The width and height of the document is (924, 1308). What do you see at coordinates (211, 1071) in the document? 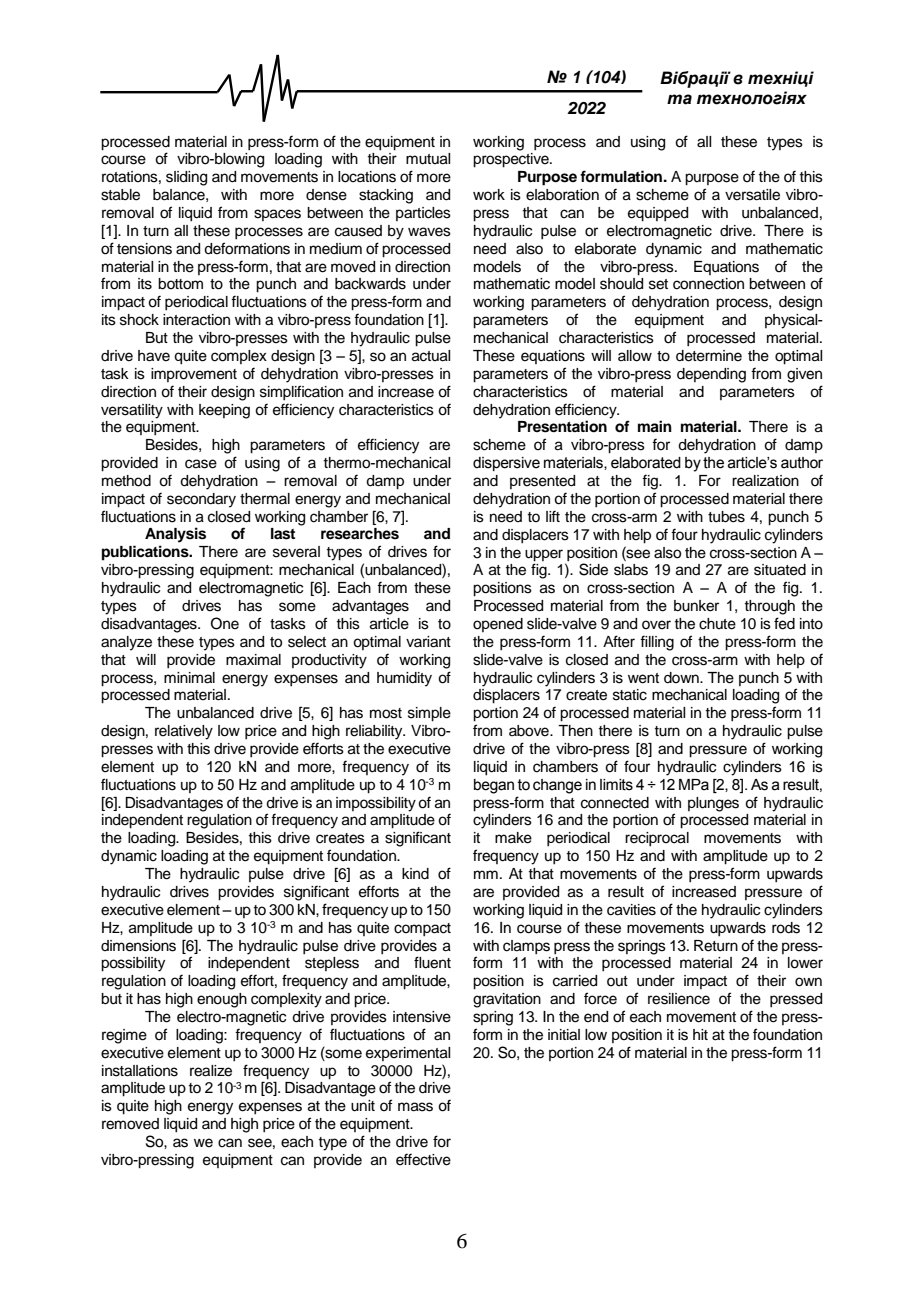
I see `realize` at bounding box center [211, 1071].
